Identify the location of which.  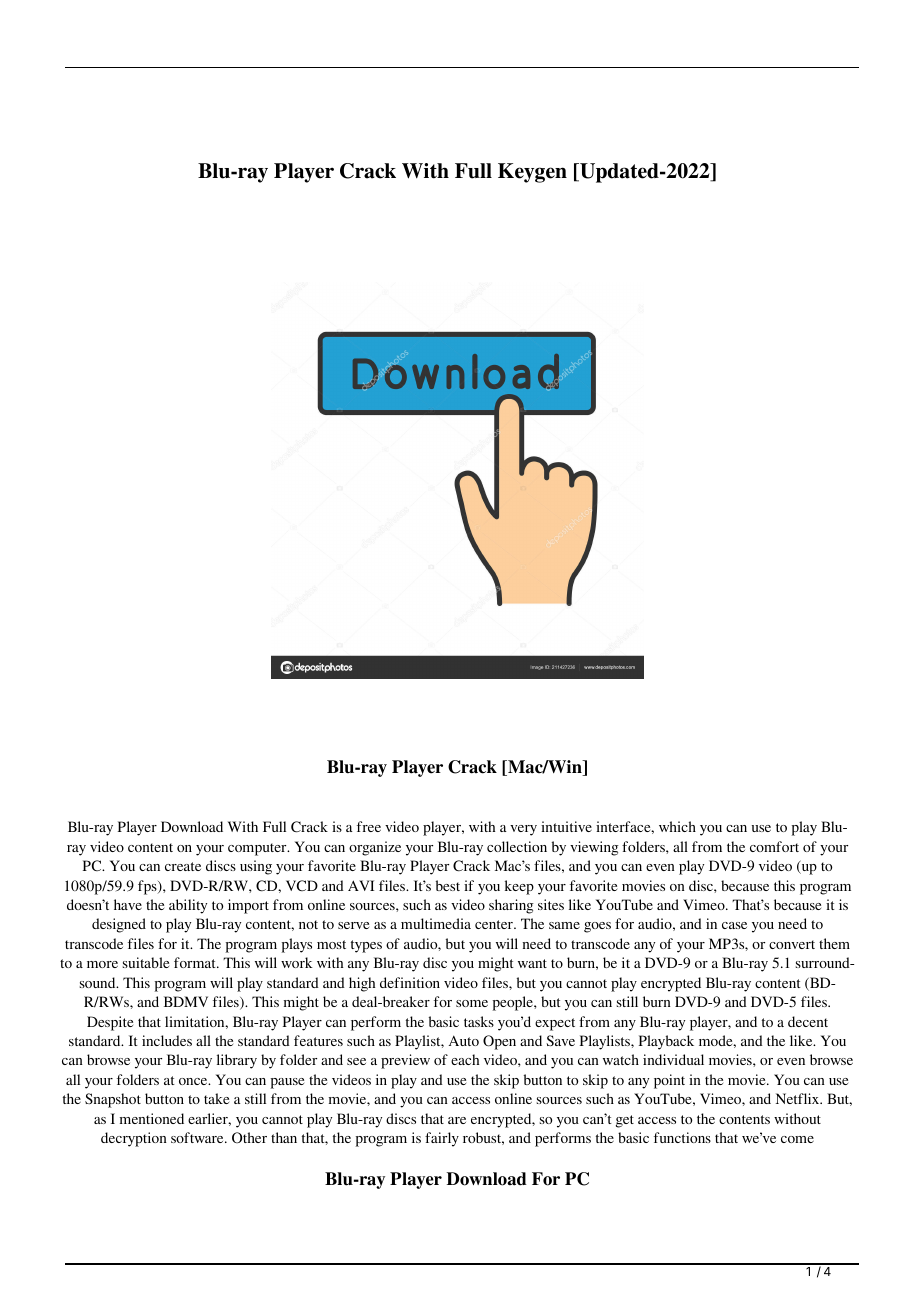
(677, 826).
